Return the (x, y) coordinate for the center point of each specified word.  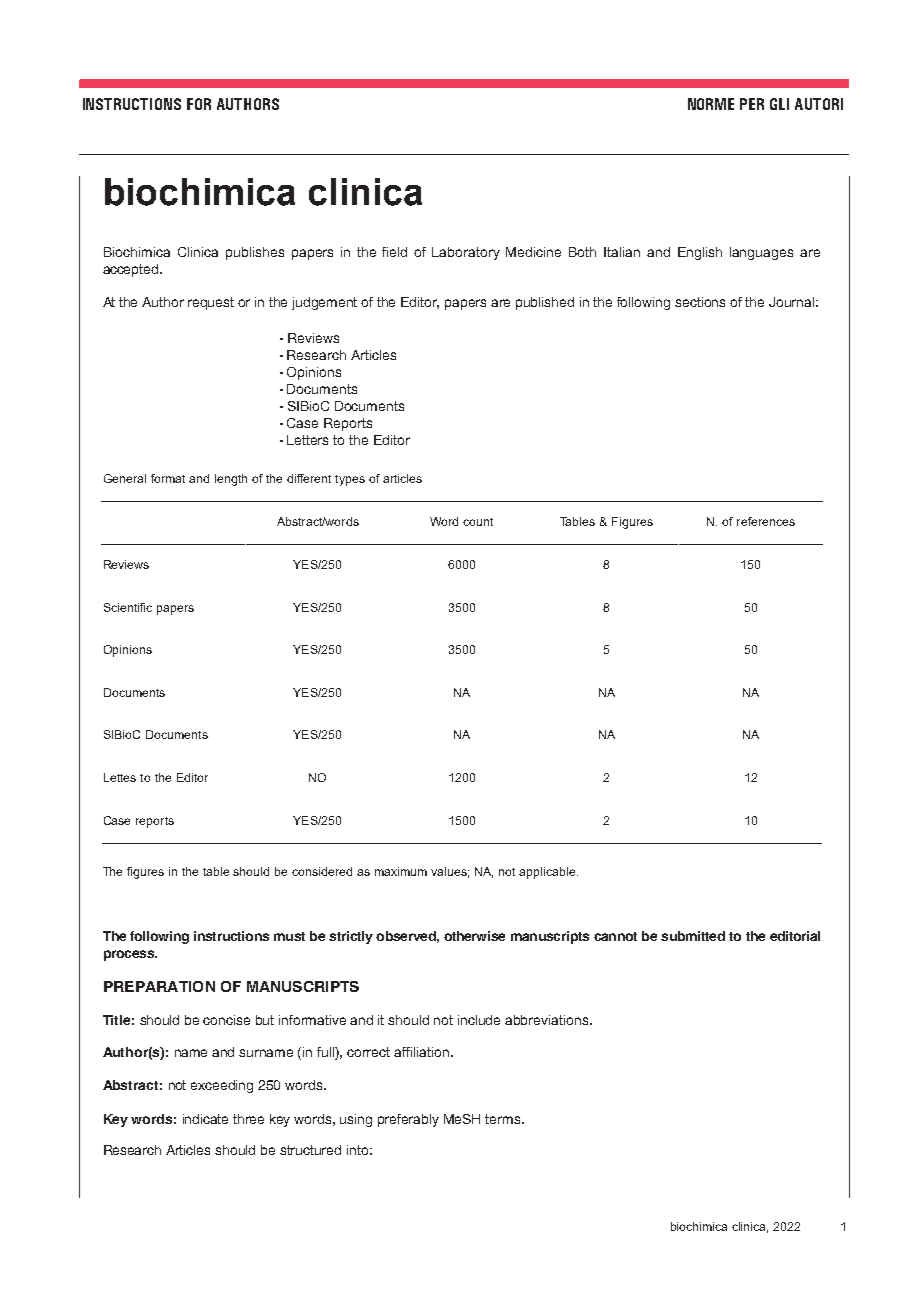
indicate (205, 1119)
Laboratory (466, 253)
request (211, 303)
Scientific (128, 607)
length (231, 480)
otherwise (474, 936)
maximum (401, 871)
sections (700, 302)
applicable (548, 873)
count (478, 522)
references (766, 521)
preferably (408, 1120)
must (289, 936)
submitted (693, 936)
